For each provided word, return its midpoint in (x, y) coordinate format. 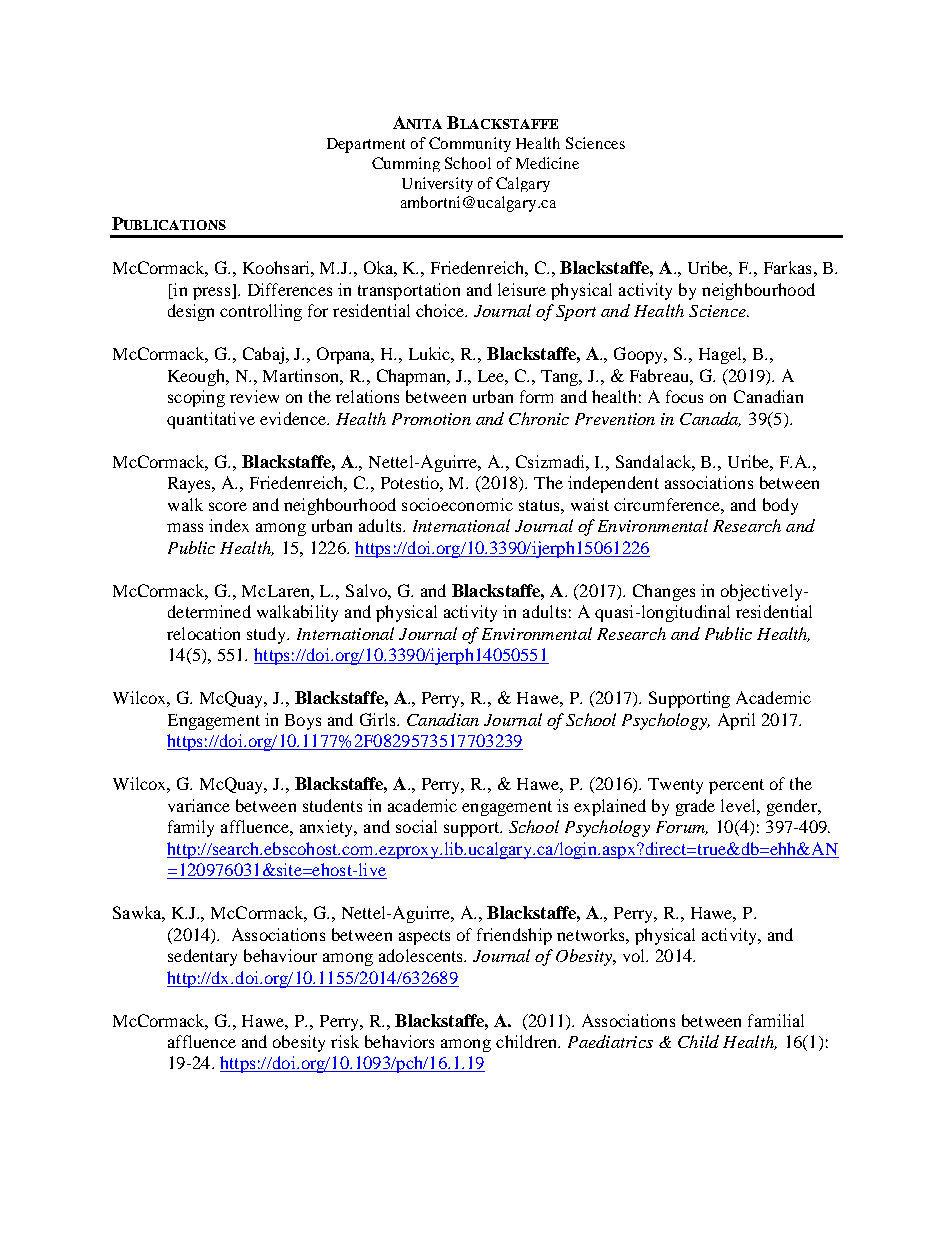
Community (470, 144)
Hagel (722, 355)
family (191, 828)
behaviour (280, 955)
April (736, 721)
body (780, 506)
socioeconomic (457, 504)
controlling (261, 312)
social (416, 826)
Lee (493, 377)
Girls (379, 719)
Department (366, 145)
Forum (682, 828)
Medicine (547, 163)
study (268, 635)
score (228, 506)
